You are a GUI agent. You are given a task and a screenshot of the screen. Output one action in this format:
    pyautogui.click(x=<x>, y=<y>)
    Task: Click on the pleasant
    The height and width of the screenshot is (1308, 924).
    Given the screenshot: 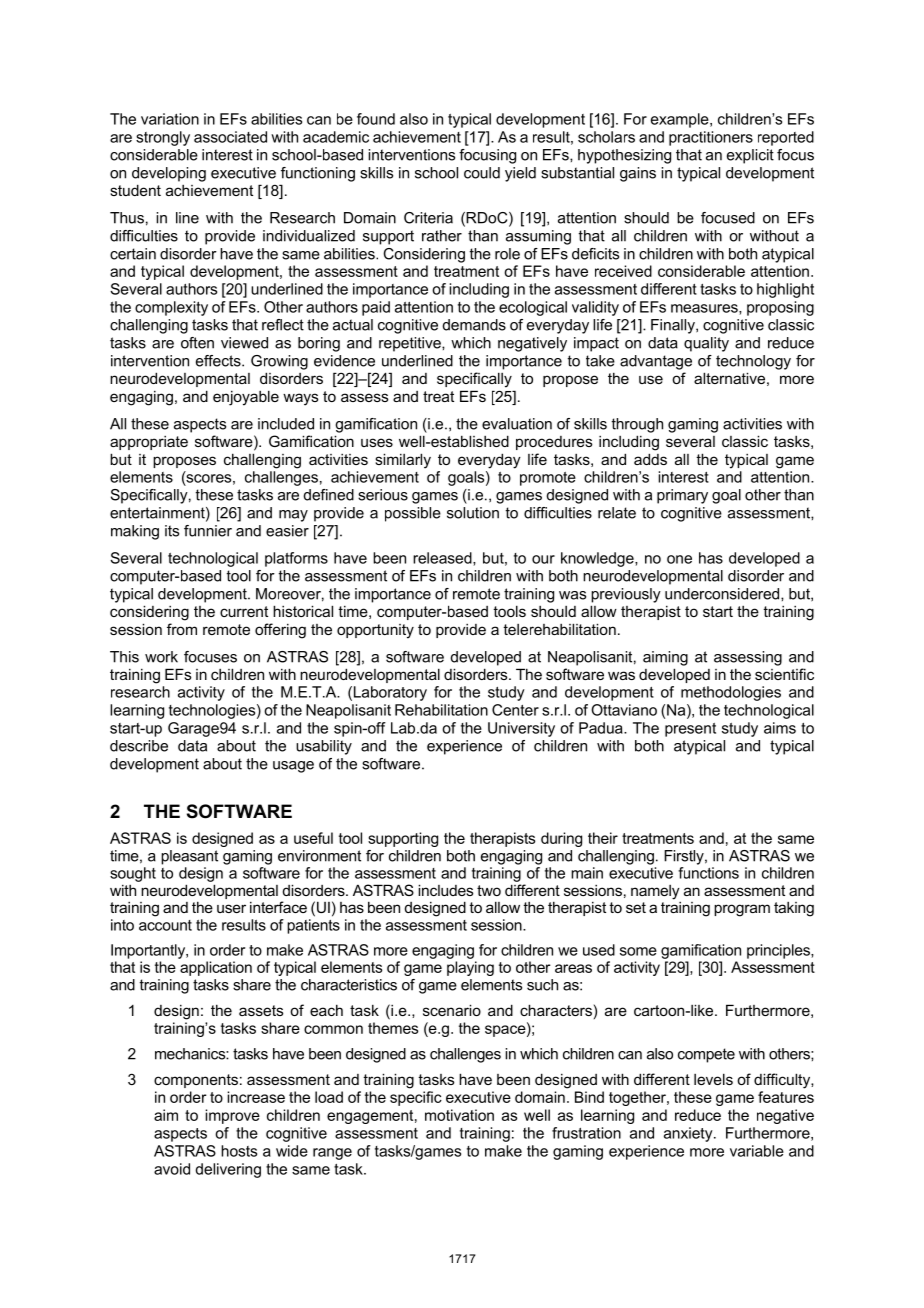 What is the action you would take?
    pyautogui.click(x=189, y=857)
